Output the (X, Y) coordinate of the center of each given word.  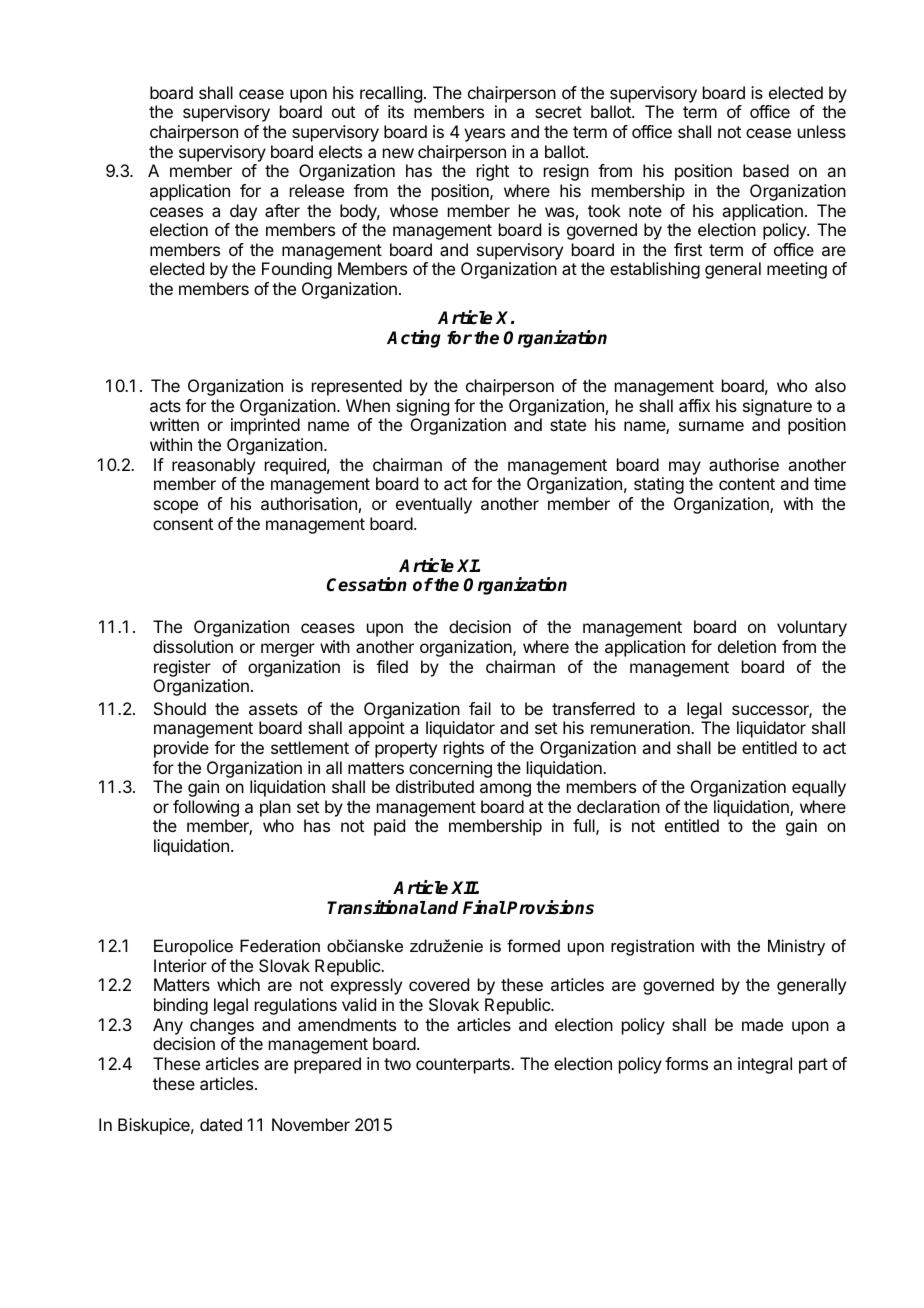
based (766, 170)
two (397, 1064)
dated (221, 1124)
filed (392, 666)
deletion (747, 646)
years (484, 135)
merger (288, 650)
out (343, 112)
